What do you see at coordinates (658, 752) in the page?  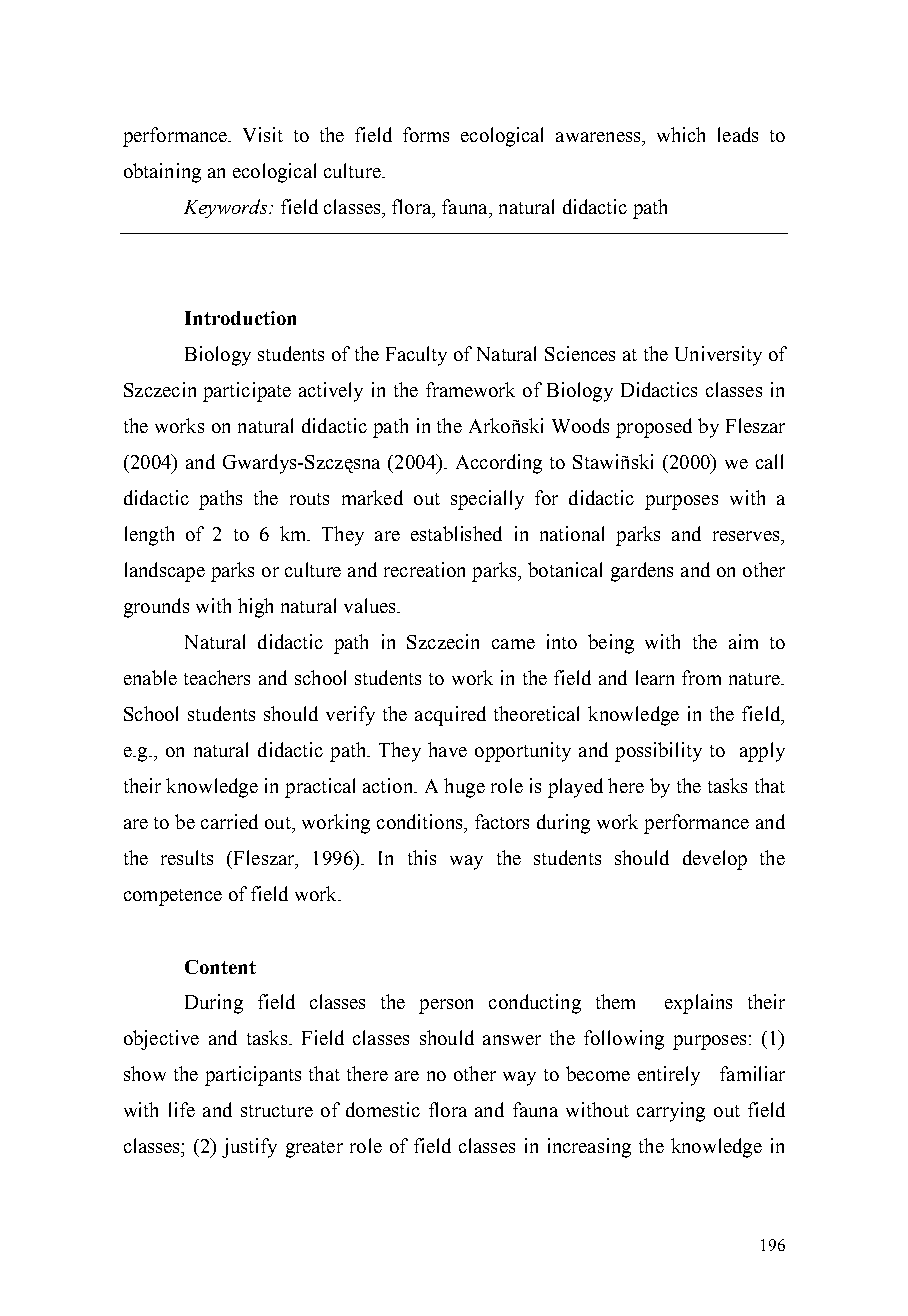 I see `possibility` at bounding box center [658, 752].
